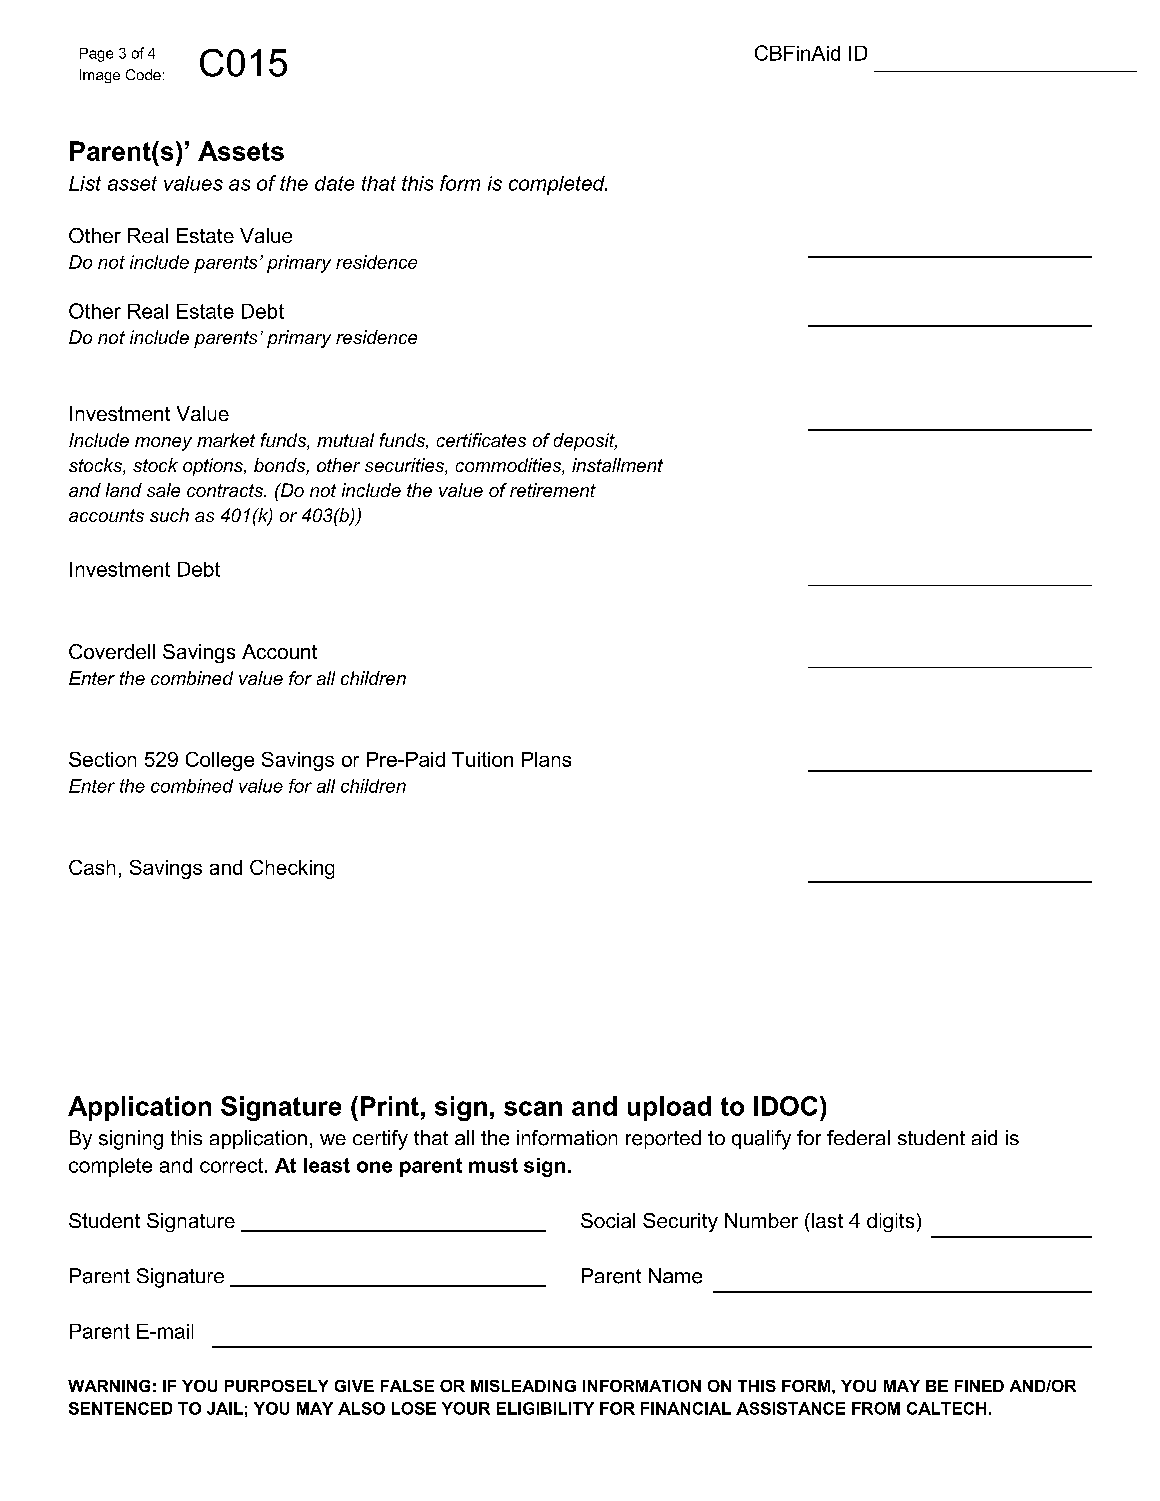 Image resolution: width=1160 pixels, height=1501 pixels. I want to click on JAIL, so click(225, 1408).
